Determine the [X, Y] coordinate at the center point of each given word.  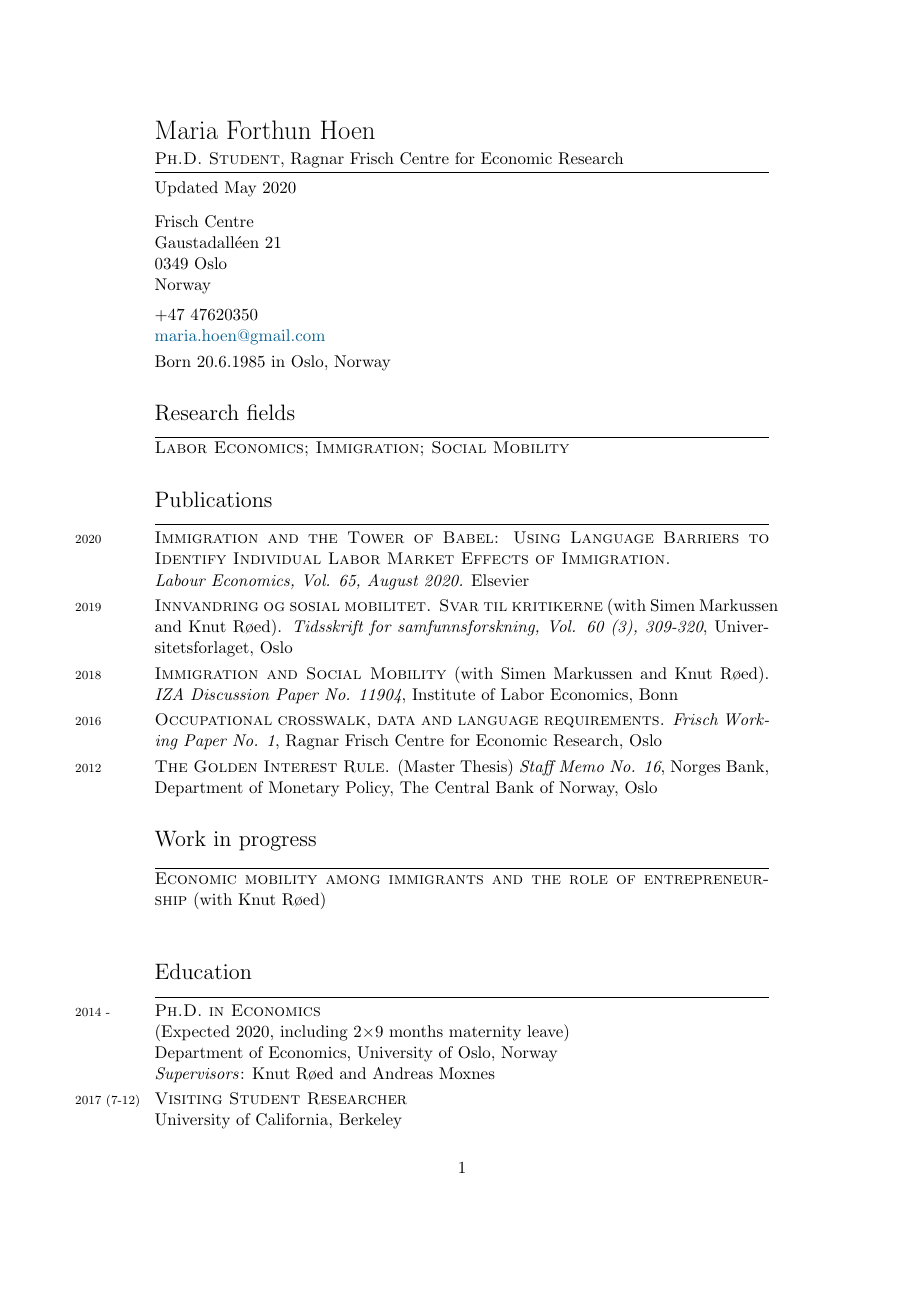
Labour [181, 580]
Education [203, 971]
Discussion [230, 694]
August [393, 582]
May [240, 189]
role [589, 879]
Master [428, 765]
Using [537, 537]
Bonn [658, 694]
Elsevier [500, 580]
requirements [601, 722]
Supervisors [197, 1075]
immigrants [436, 879]
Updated [186, 189]
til [495, 606]
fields [271, 412]
